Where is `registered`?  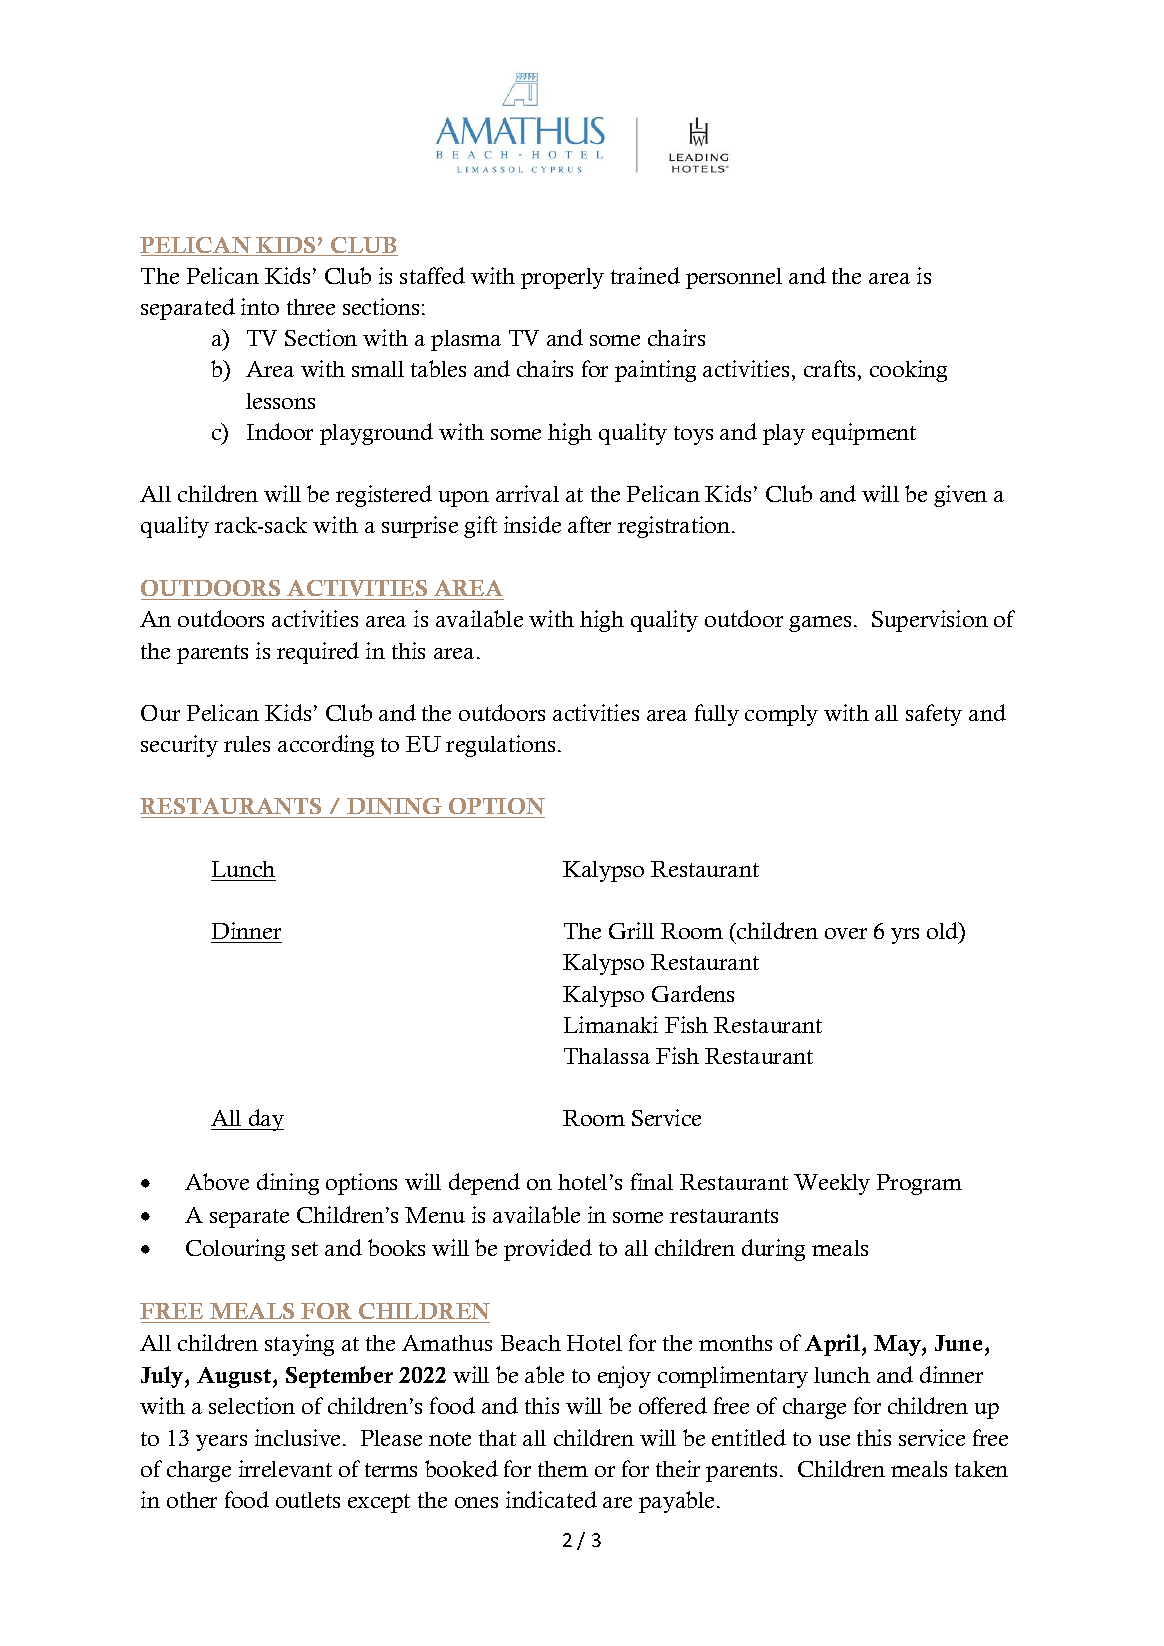 registered is located at coordinates (384, 496).
